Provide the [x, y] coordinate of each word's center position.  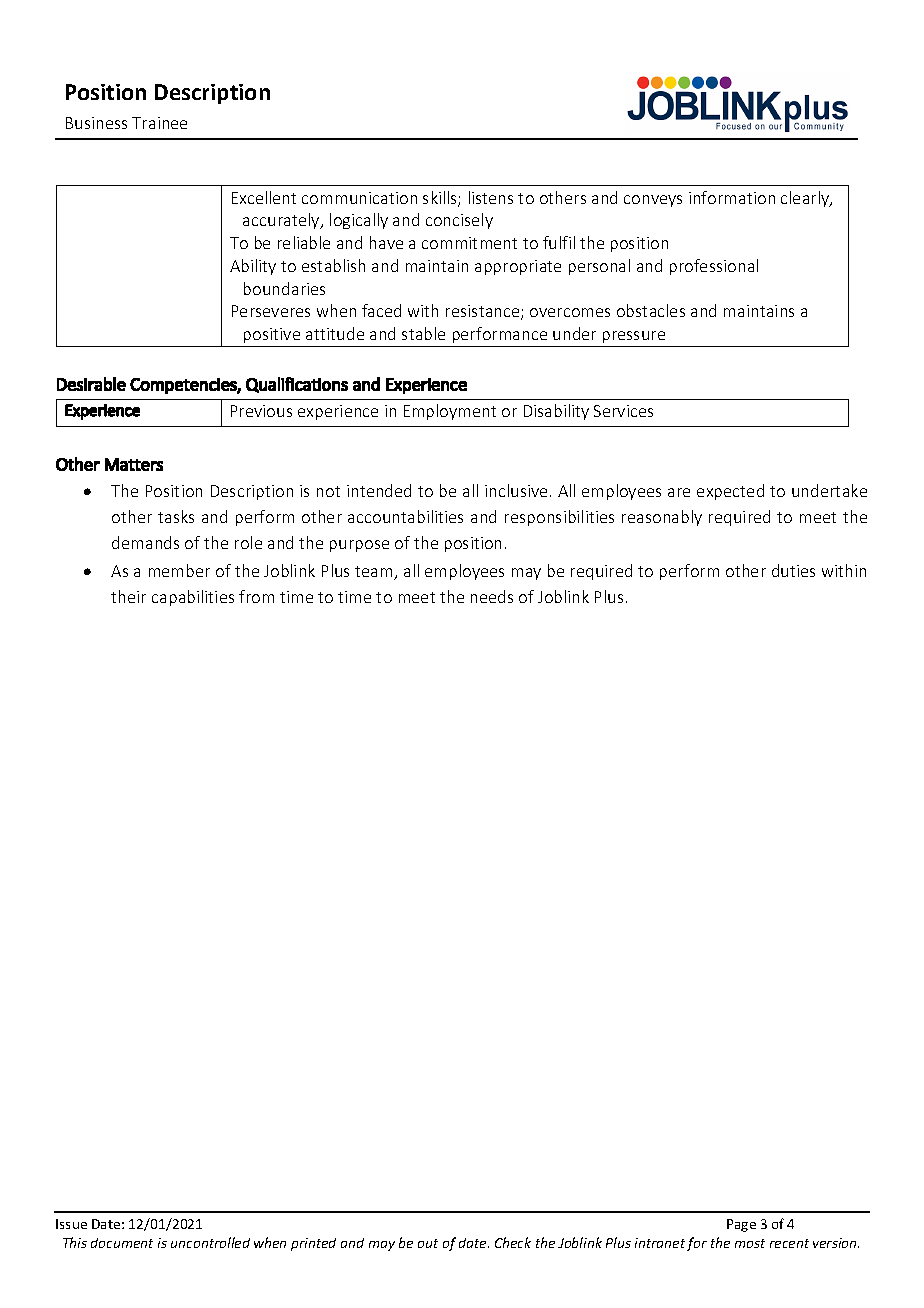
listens [491, 197]
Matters [134, 464]
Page [741, 1225]
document [122, 1243]
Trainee [159, 123]
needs [492, 596]
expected [730, 492]
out [428, 1243]
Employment [450, 412]
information [732, 197]
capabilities [193, 598]
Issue [71, 1224]
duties [793, 570]
